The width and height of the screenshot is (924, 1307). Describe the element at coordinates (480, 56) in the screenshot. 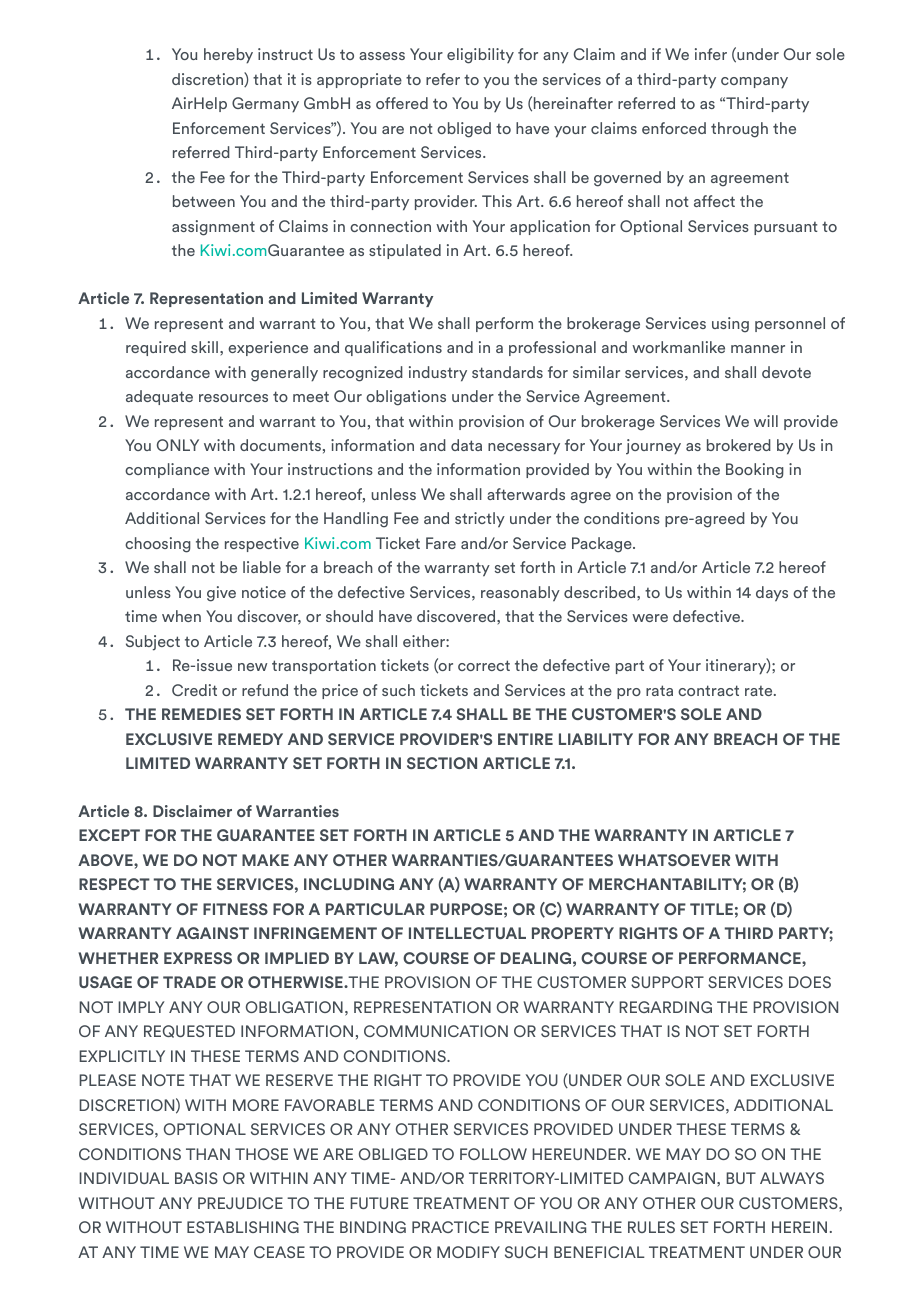

I see `eligibility` at that location.
